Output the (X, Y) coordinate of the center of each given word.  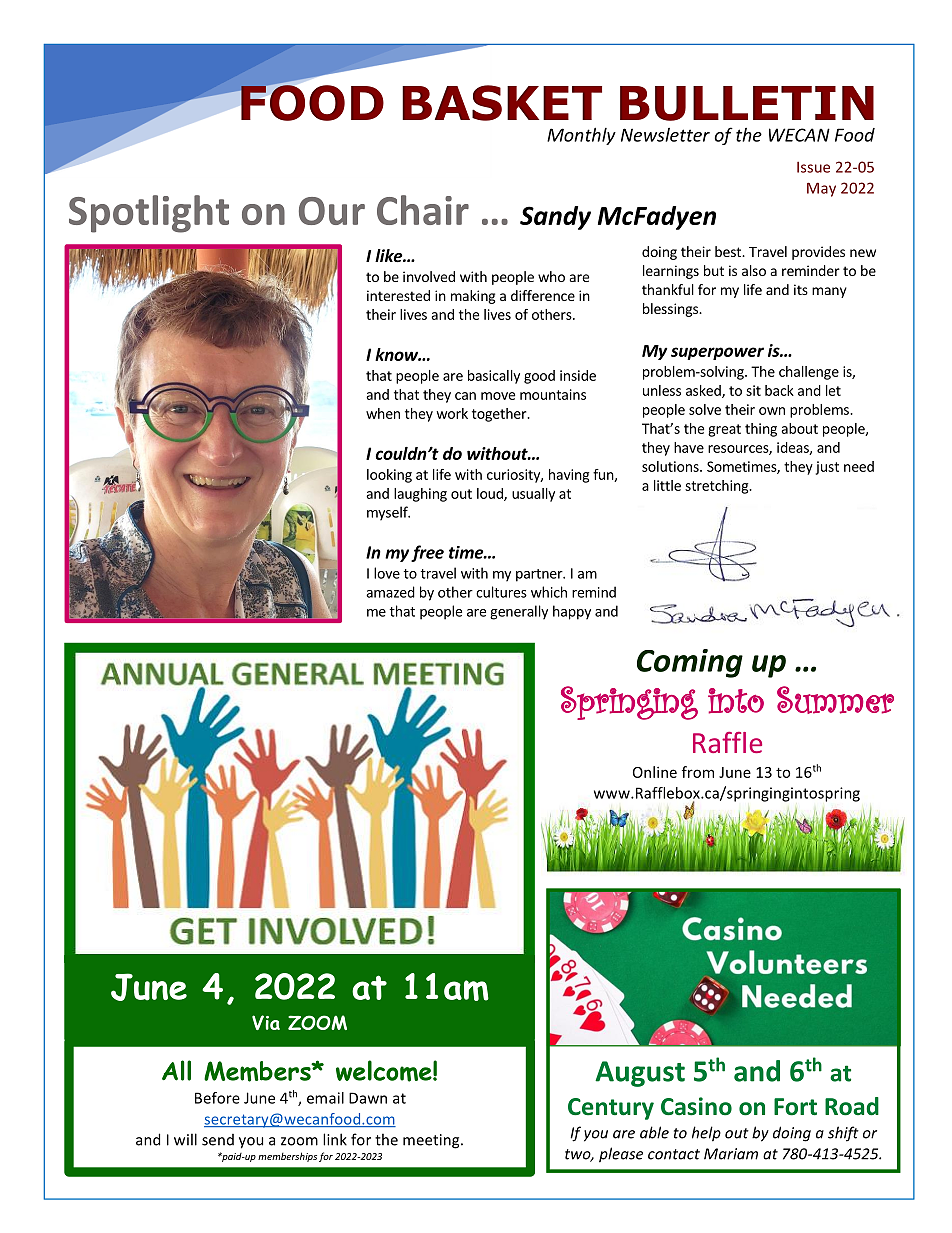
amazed (390, 592)
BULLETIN (747, 103)
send (218, 1140)
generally (519, 612)
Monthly (581, 136)
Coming (690, 663)
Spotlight (149, 214)
